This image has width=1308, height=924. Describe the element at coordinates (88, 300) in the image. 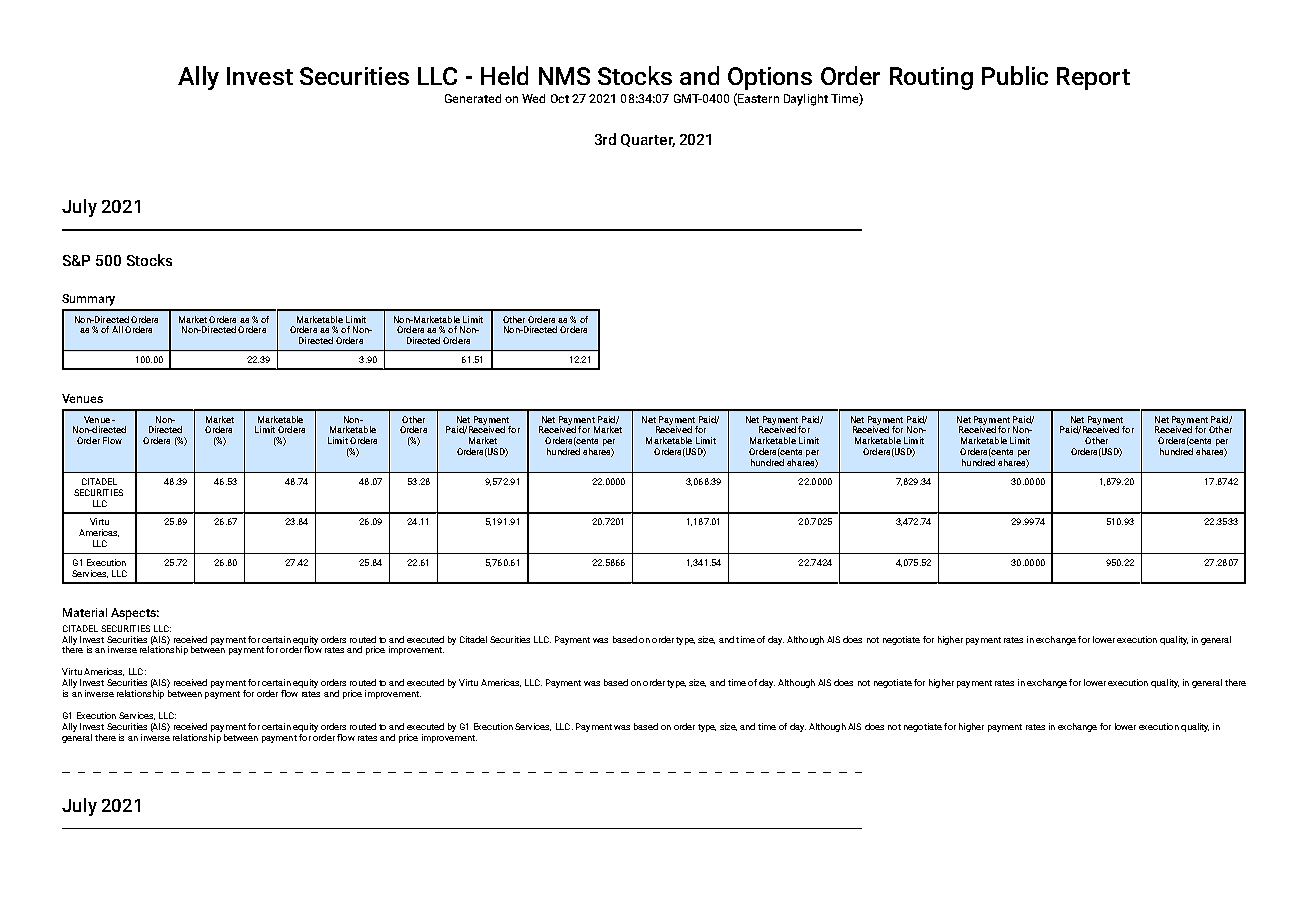

I see `Summary` at that location.
